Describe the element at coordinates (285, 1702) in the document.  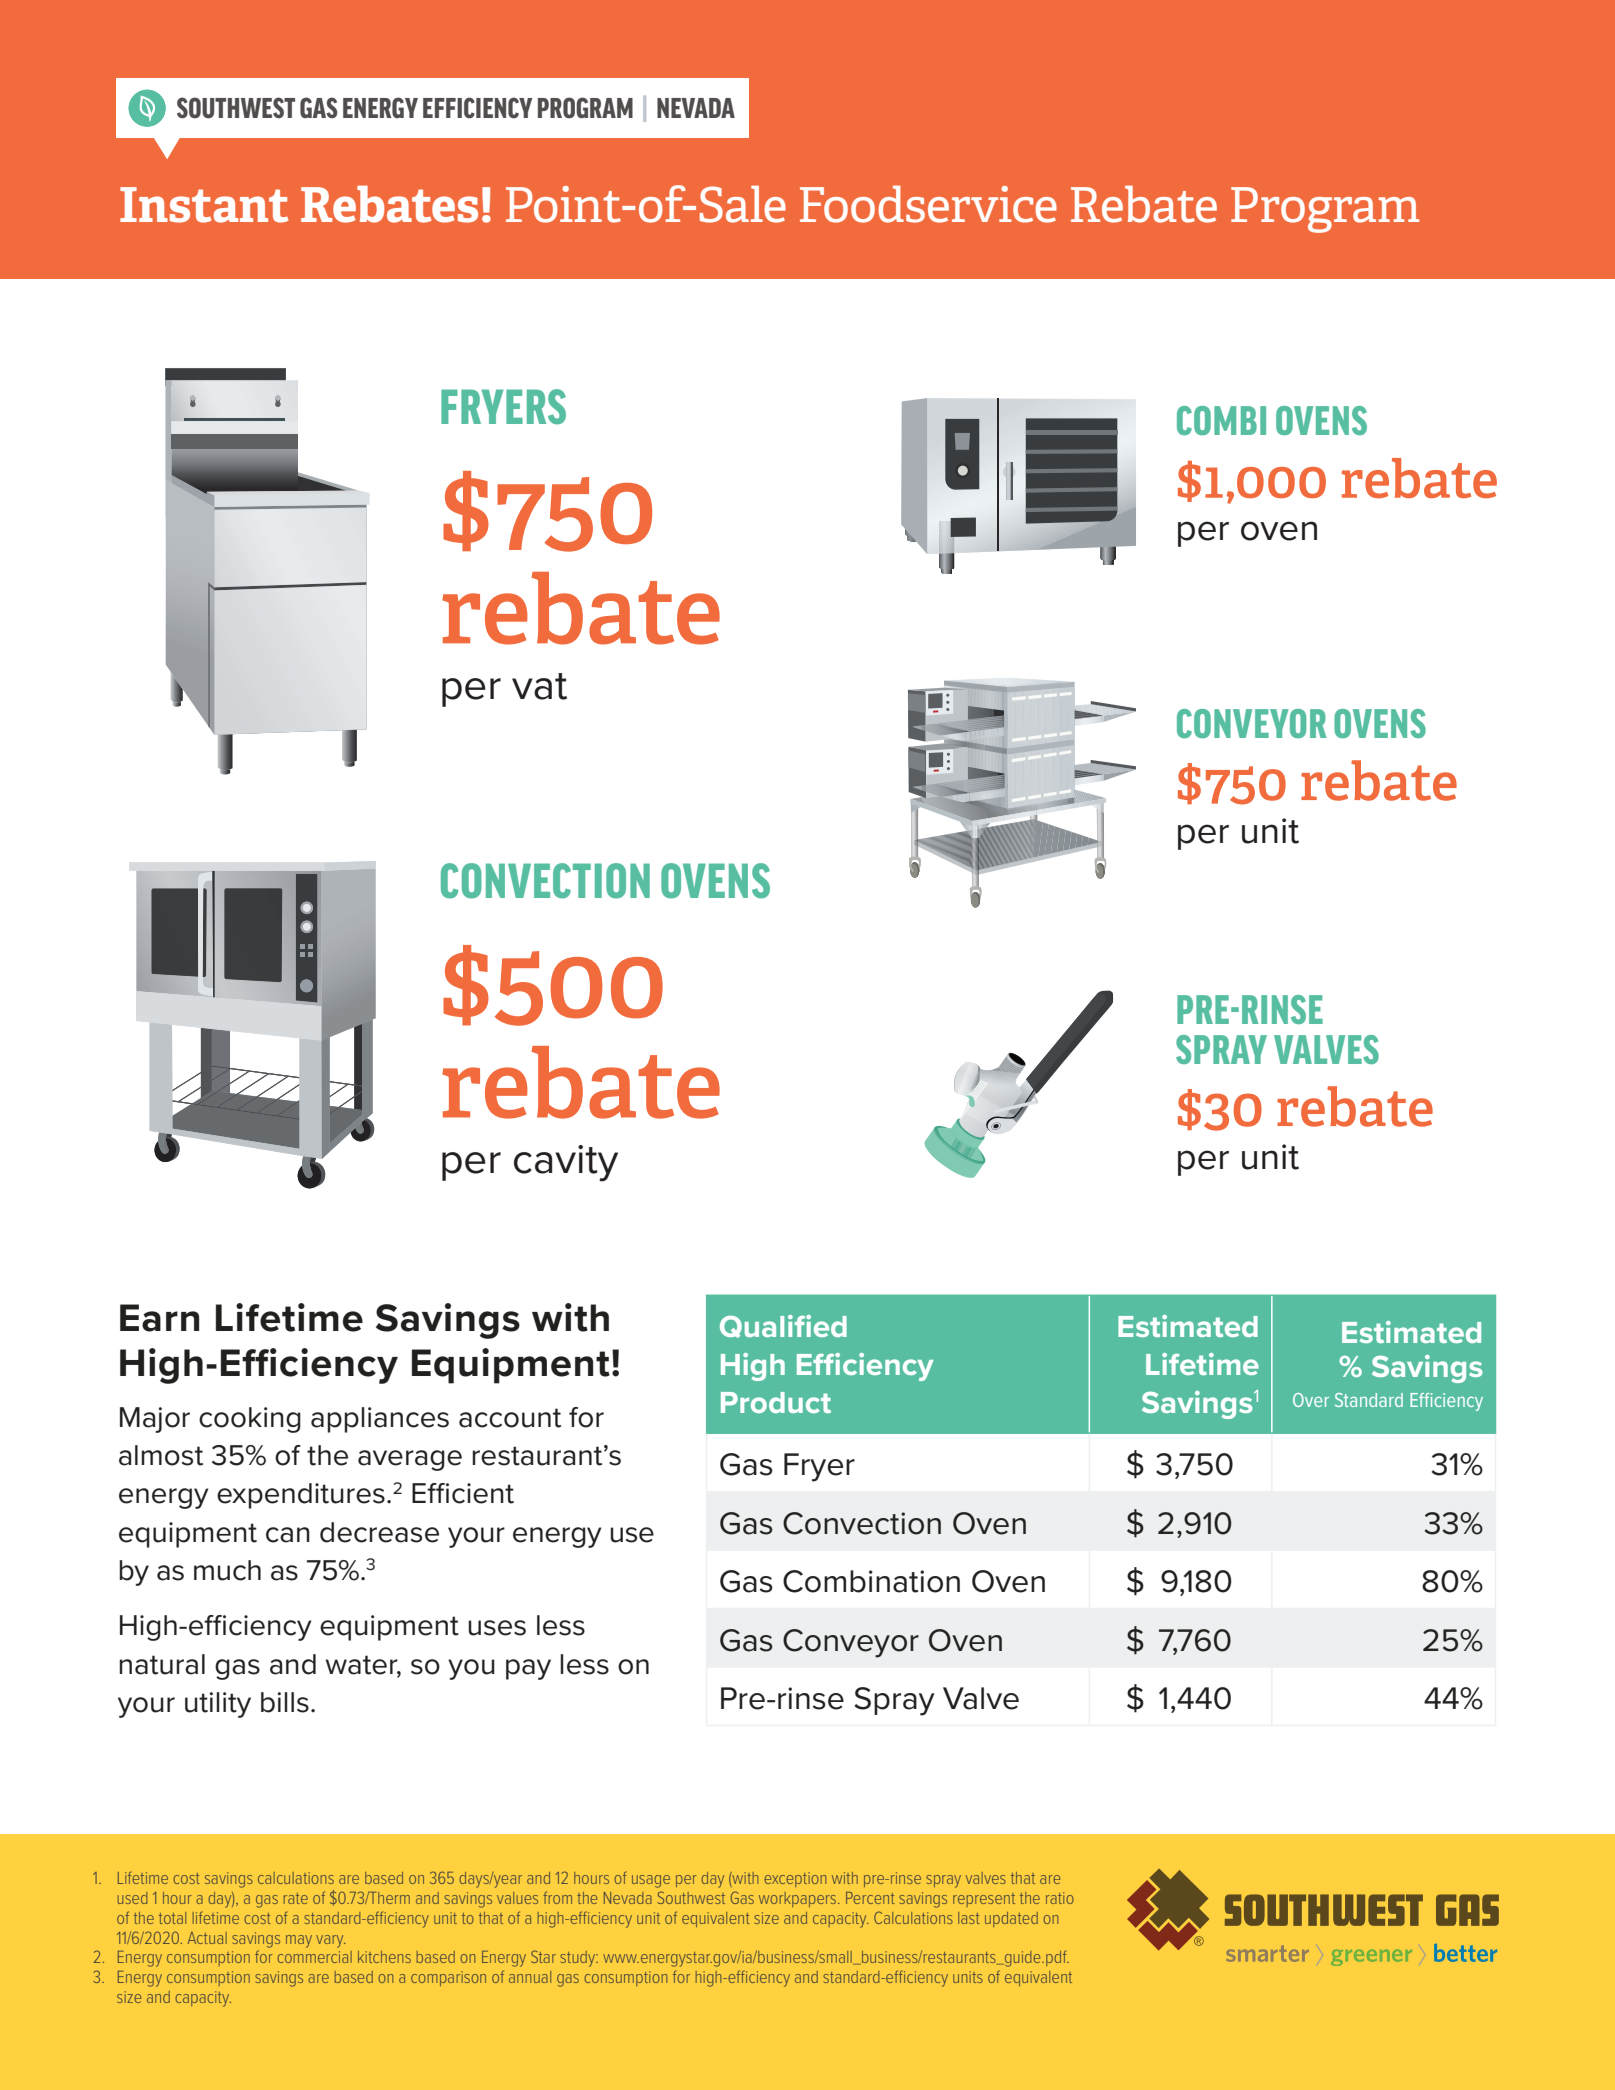
I see `bills` at that location.
